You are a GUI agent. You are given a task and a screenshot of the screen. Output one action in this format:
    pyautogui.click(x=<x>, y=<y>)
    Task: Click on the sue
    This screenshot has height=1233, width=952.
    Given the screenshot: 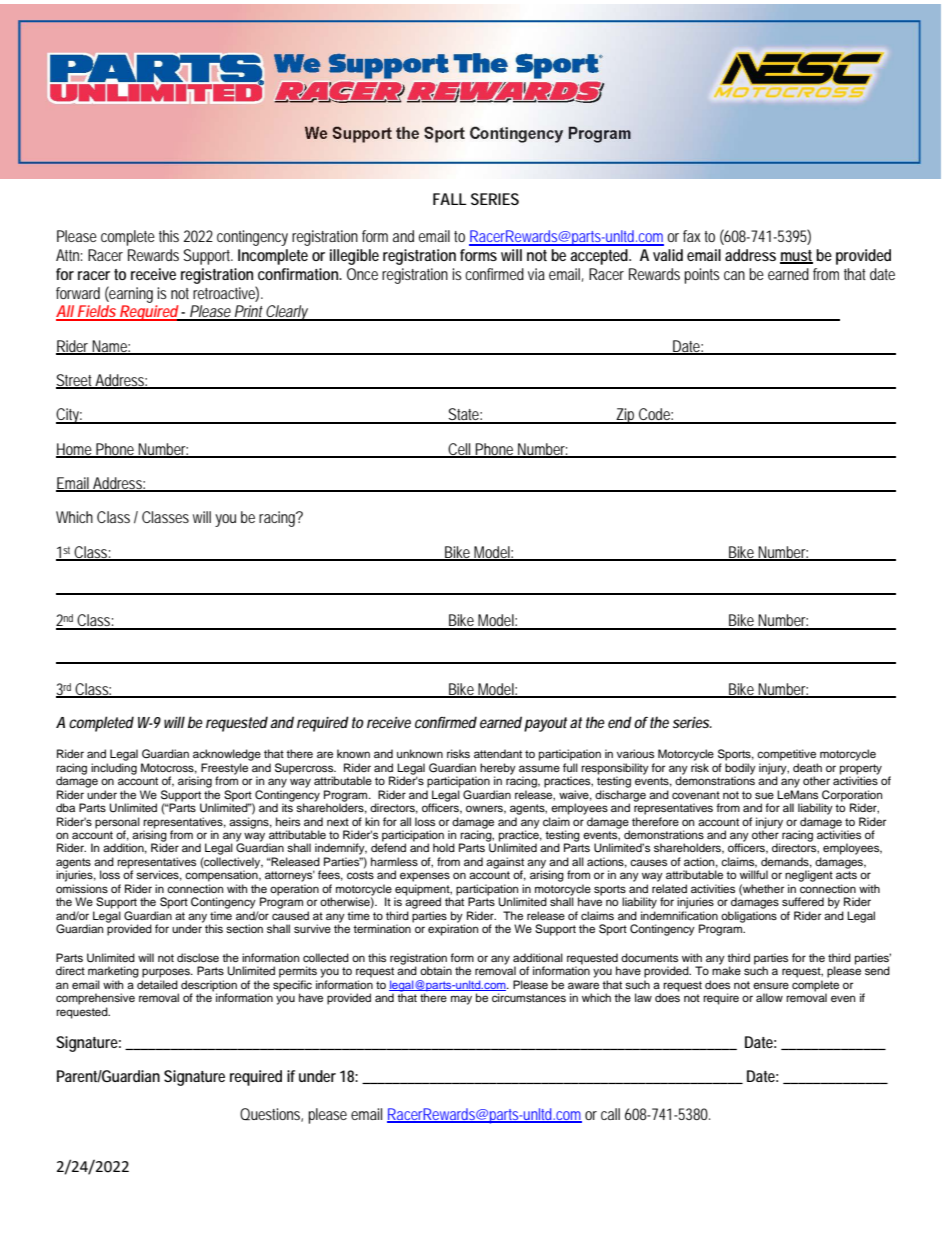 What is the action you would take?
    pyautogui.click(x=764, y=795)
